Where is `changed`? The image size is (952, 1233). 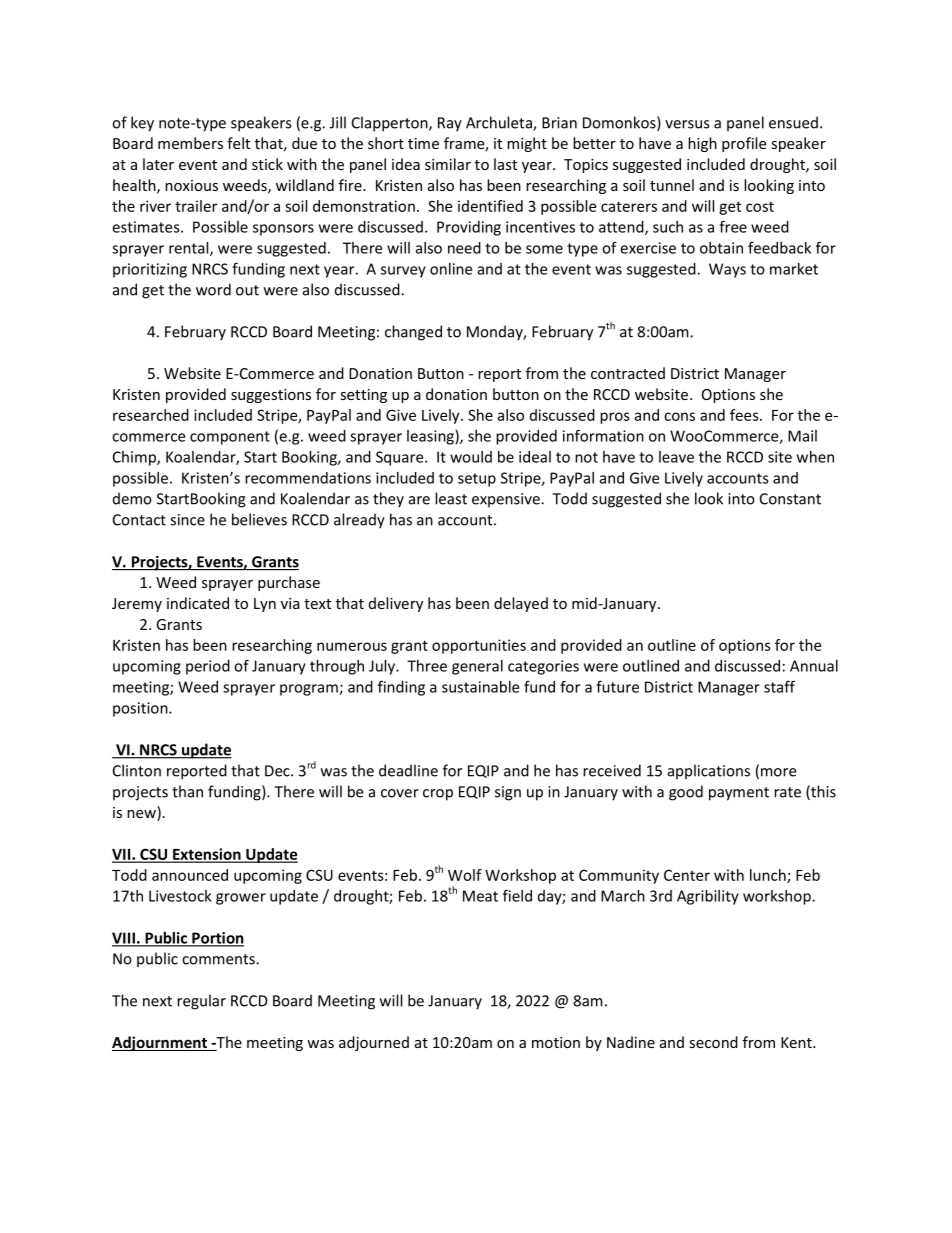 changed is located at coordinates (413, 333).
